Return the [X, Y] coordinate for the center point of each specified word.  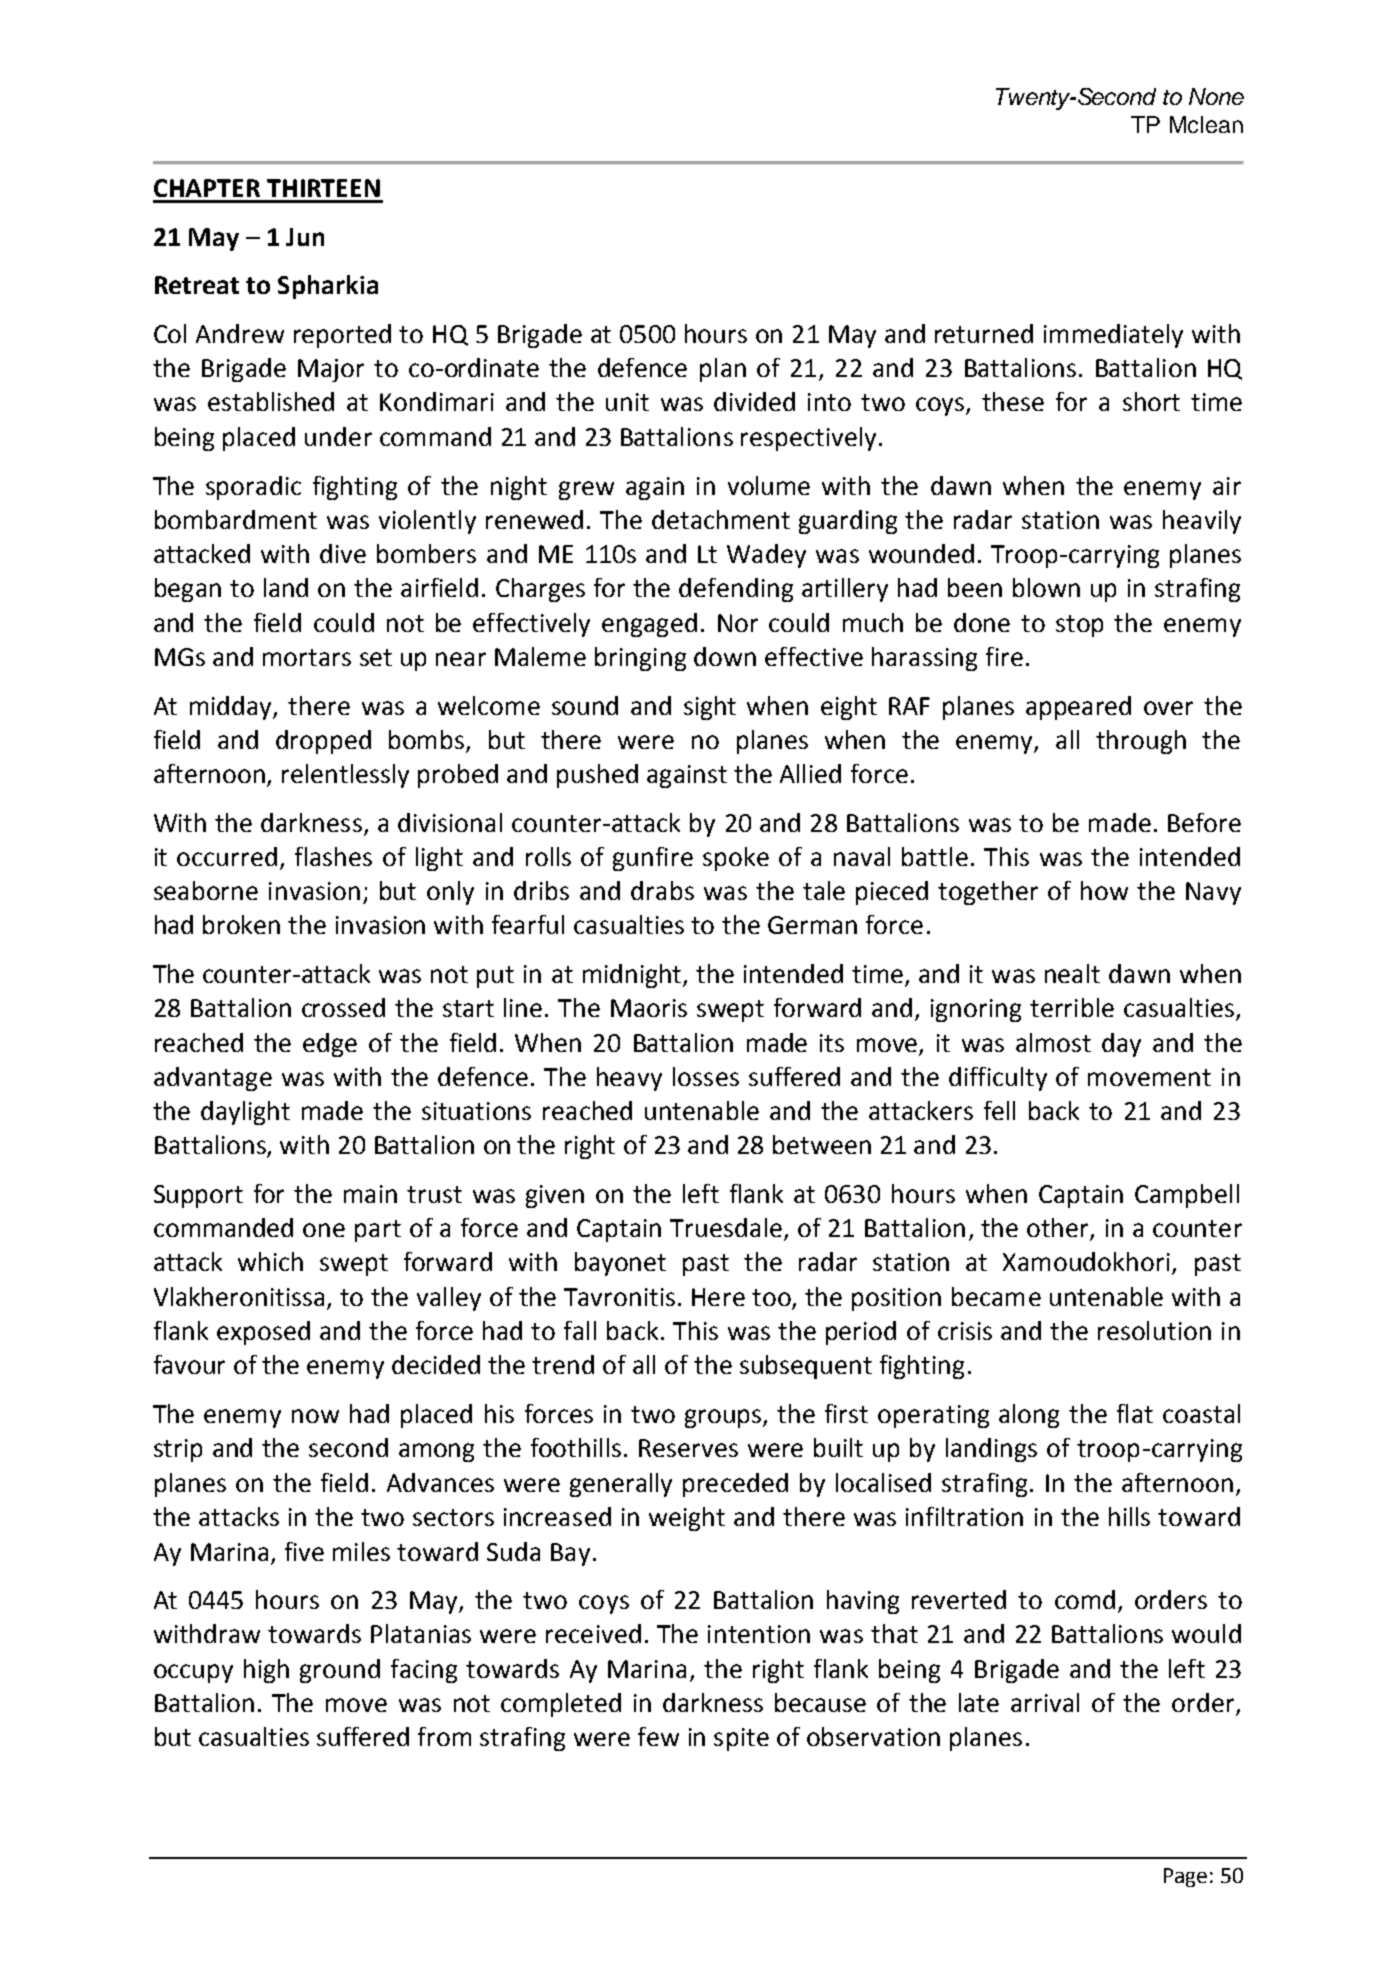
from [444, 1736]
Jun [305, 237]
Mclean [1206, 124]
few [658, 1736]
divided [754, 401]
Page [1185, 1877]
